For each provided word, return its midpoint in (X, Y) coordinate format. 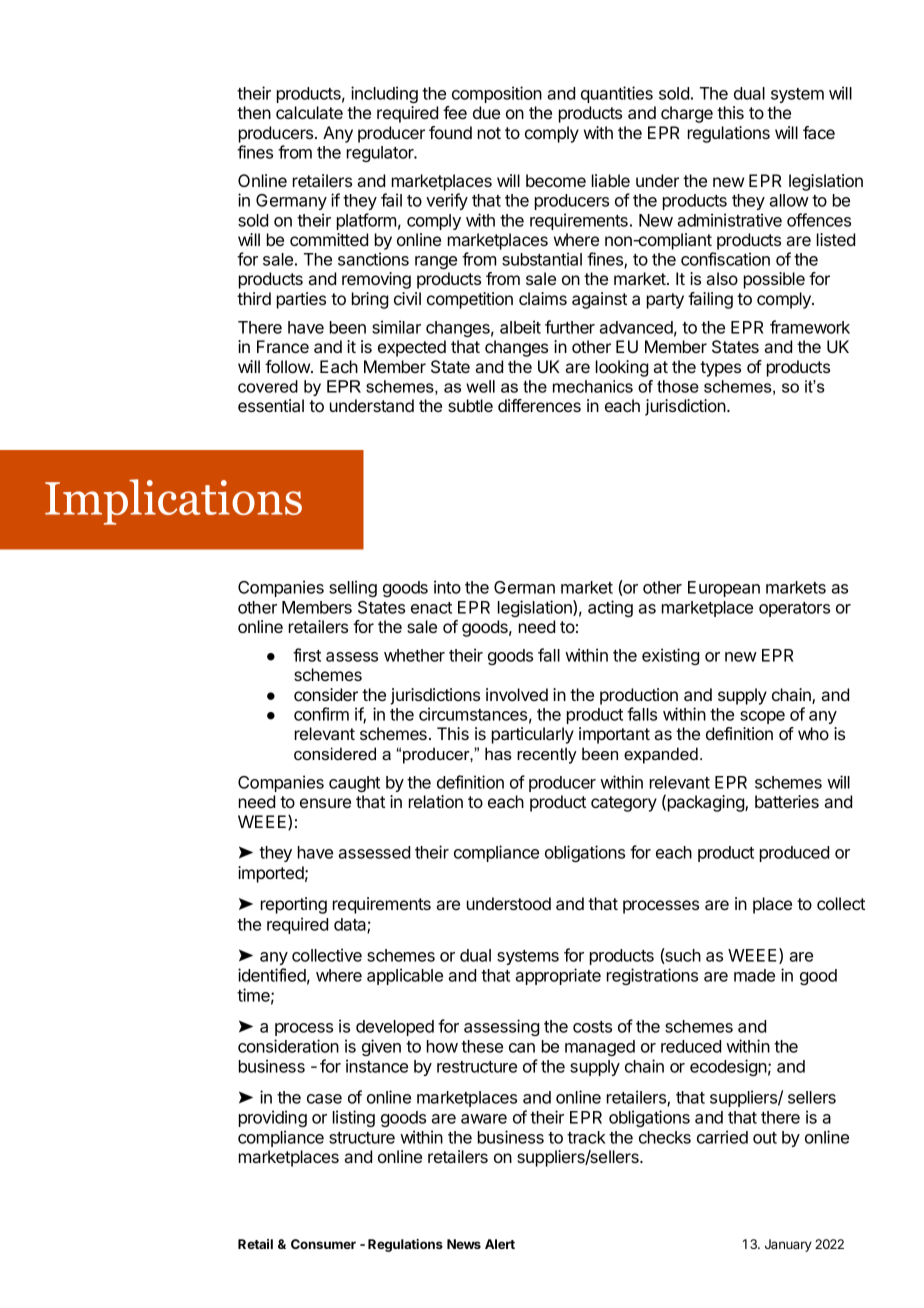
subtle (470, 405)
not (489, 133)
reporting (294, 905)
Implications (173, 502)
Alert (500, 1244)
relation (436, 801)
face (819, 132)
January (788, 1245)
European (724, 589)
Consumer (323, 1244)
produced (794, 854)
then (254, 112)
